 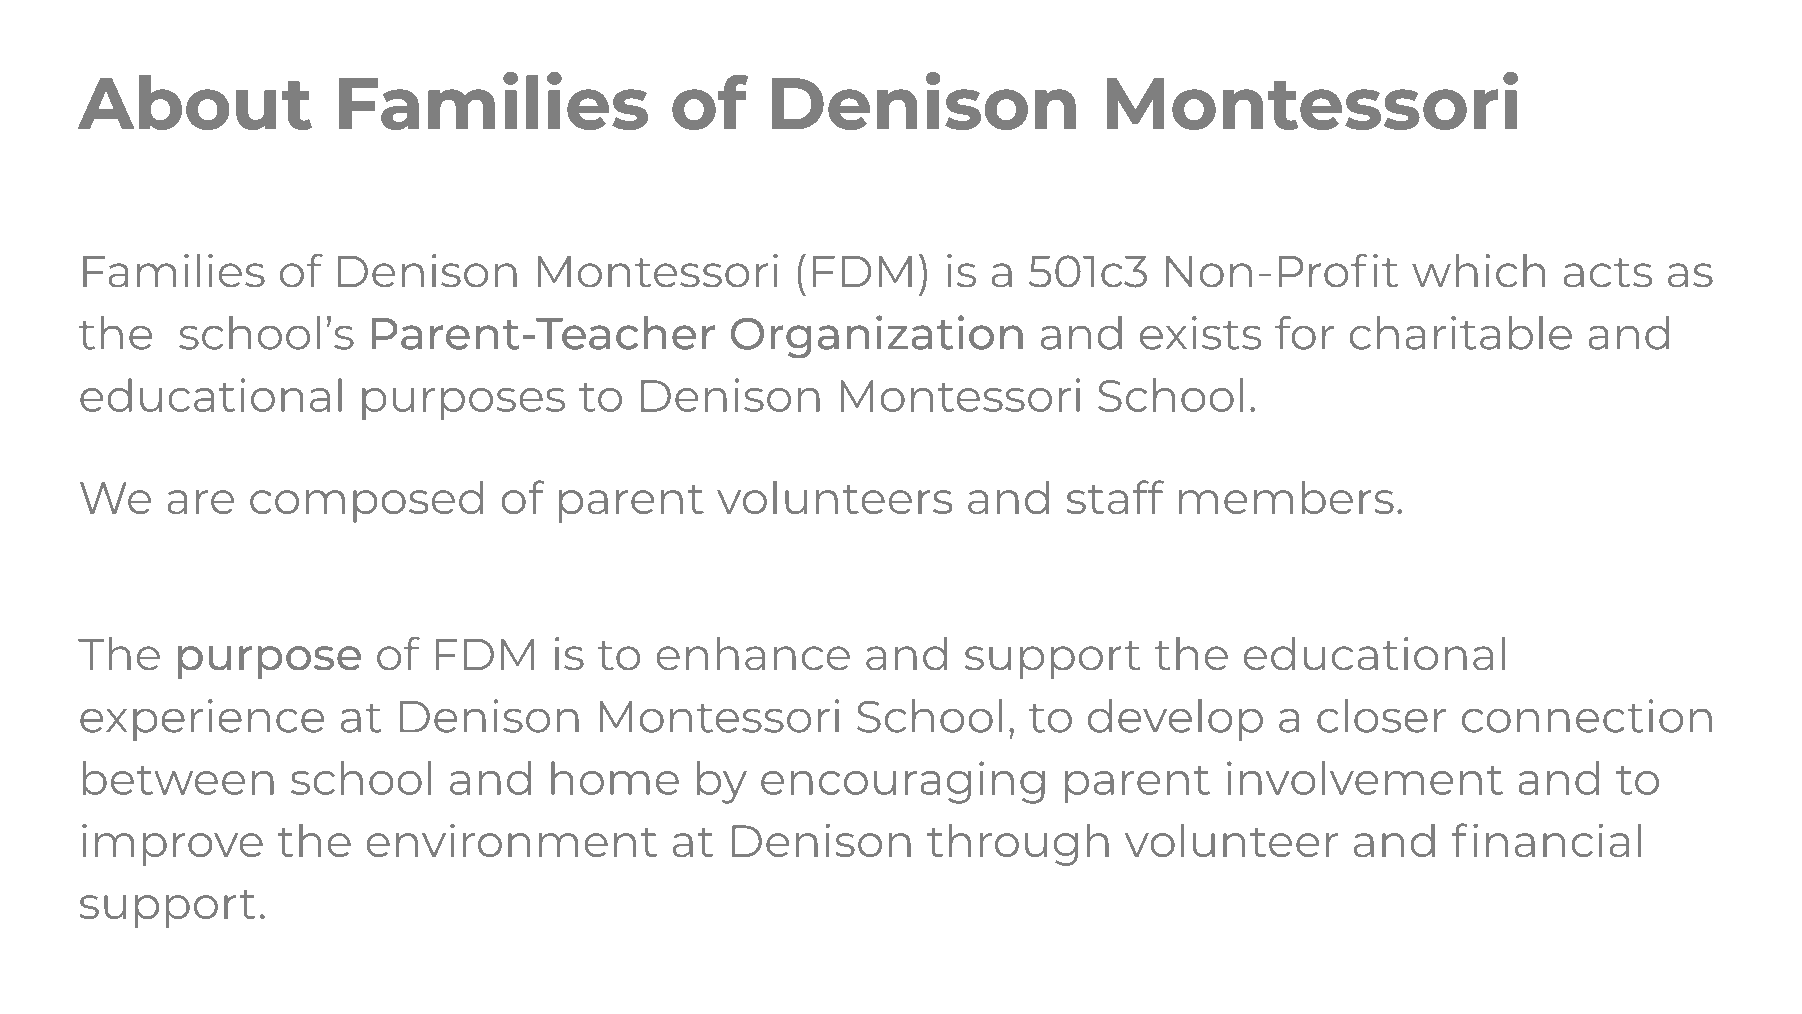 I want to click on exists, so click(x=1200, y=333).
